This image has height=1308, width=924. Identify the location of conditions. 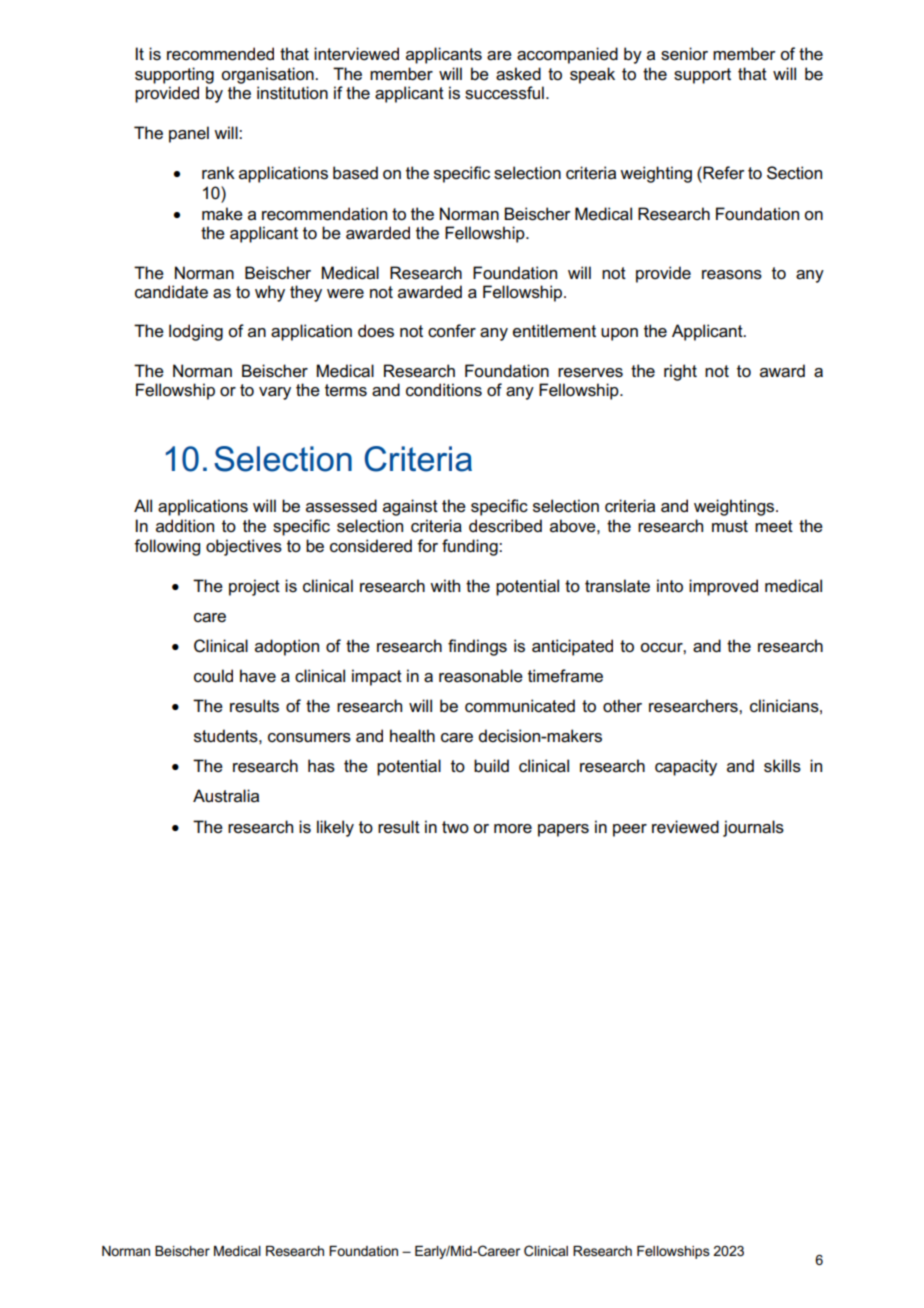
(444, 390).
